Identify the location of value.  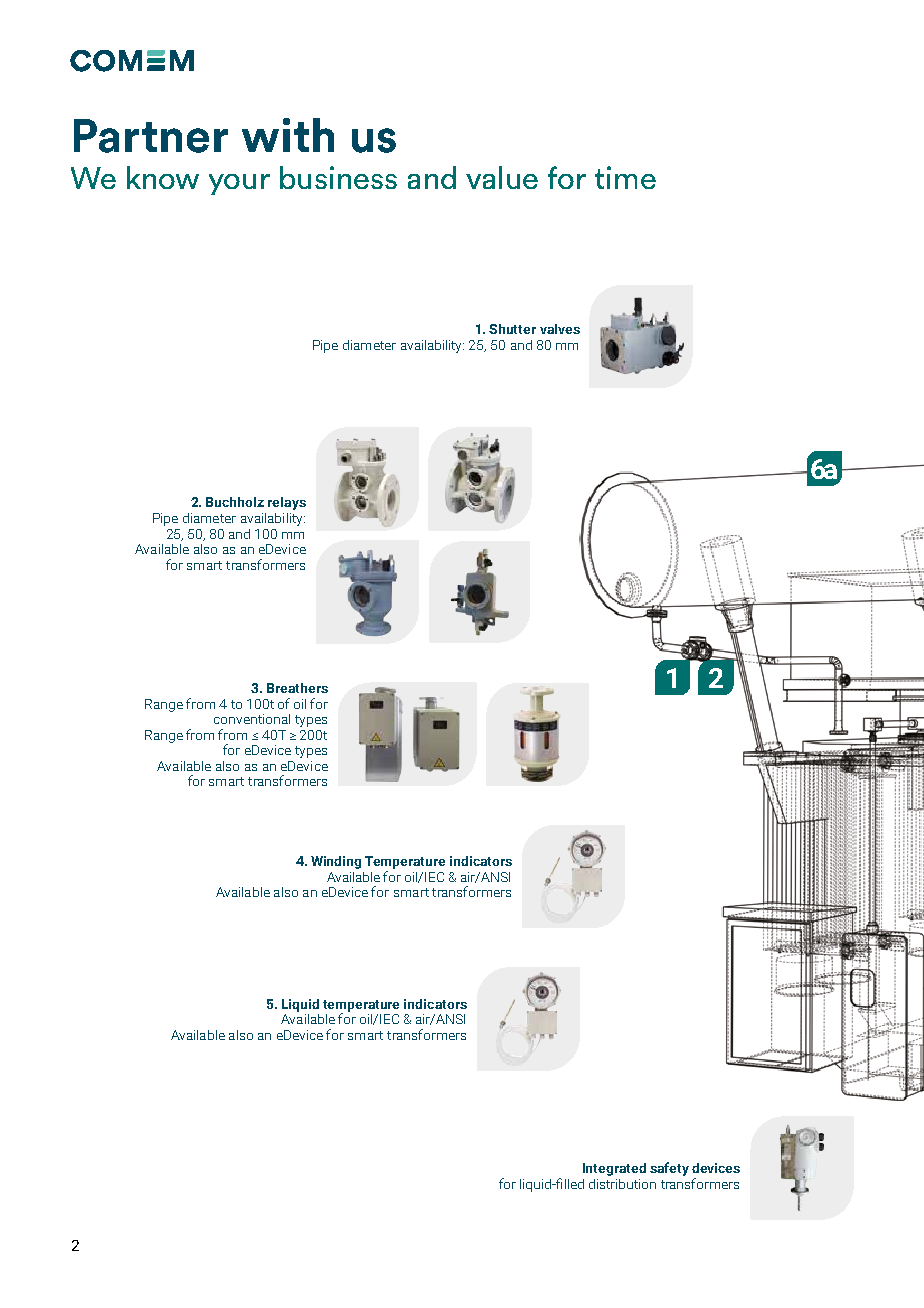
(502, 177).
